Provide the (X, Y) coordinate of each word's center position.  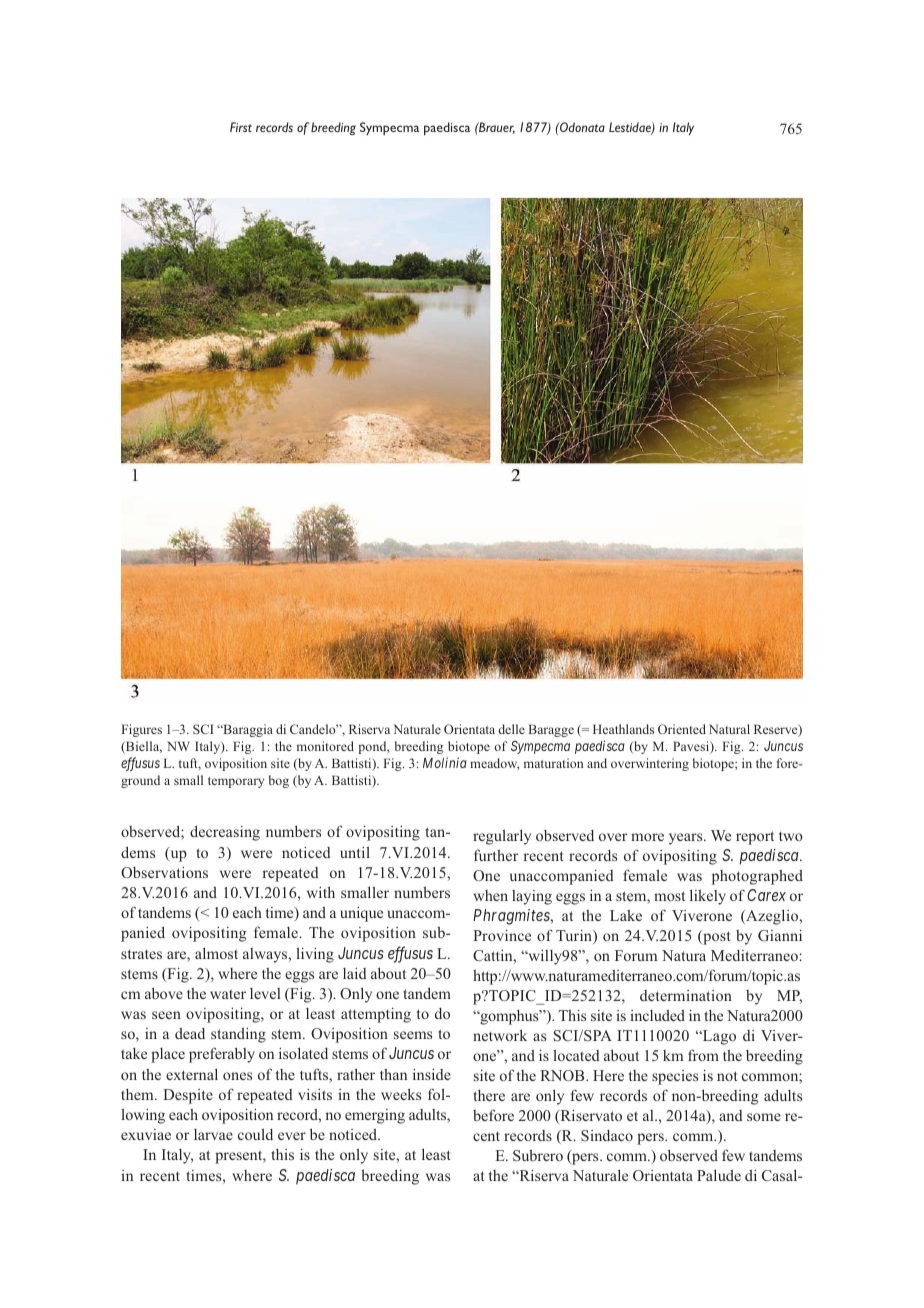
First (241, 127)
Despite (188, 1096)
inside (432, 1074)
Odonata (581, 127)
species (675, 1077)
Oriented (682, 729)
